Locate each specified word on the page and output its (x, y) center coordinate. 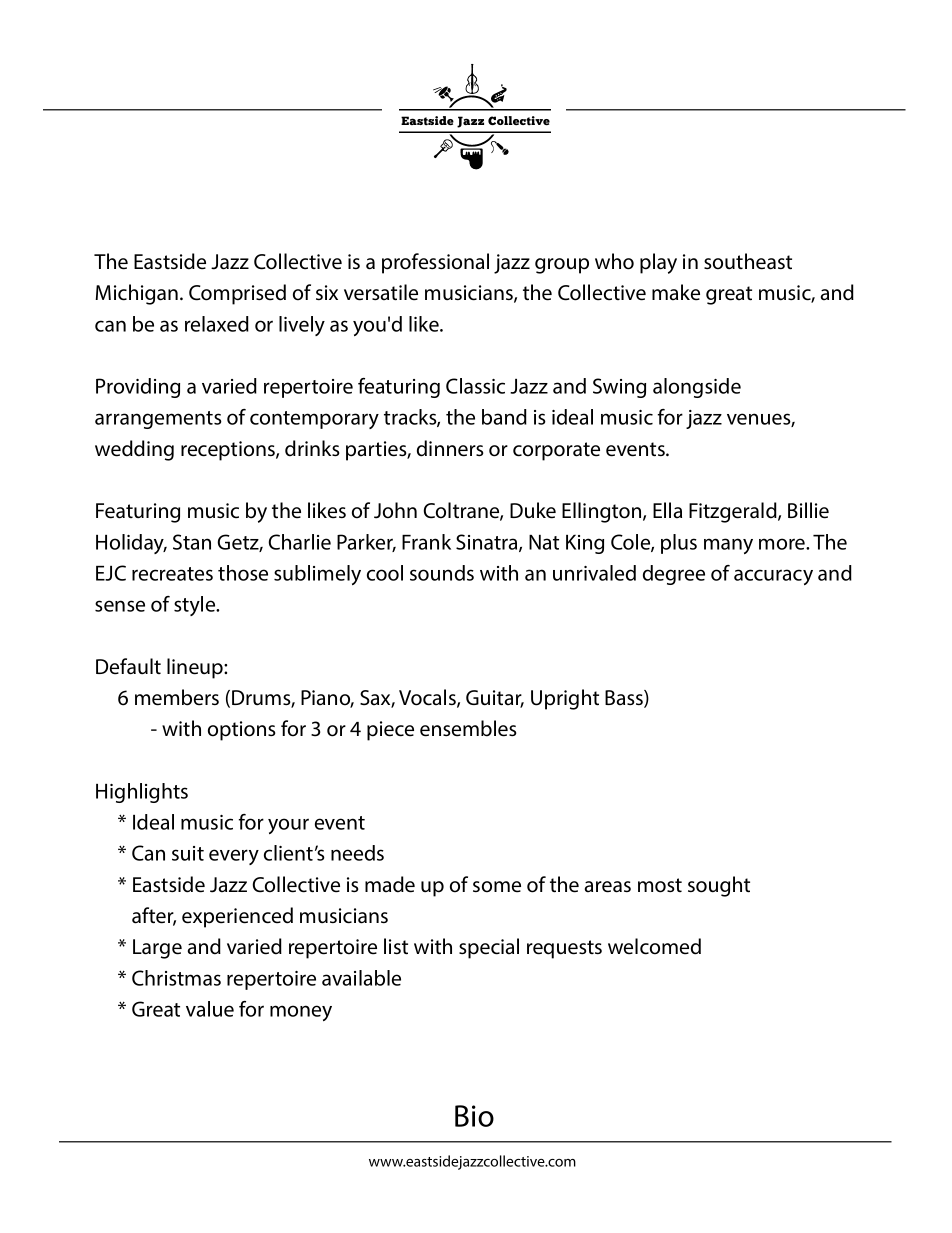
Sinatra (488, 543)
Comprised (237, 294)
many (728, 546)
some (497, 887)
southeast (748, 261)
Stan (192, 542)
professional (435, 263)
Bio (474, 1116)
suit (188, 853)
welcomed (654, 946)
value (210, 1009)
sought (719, 886)
